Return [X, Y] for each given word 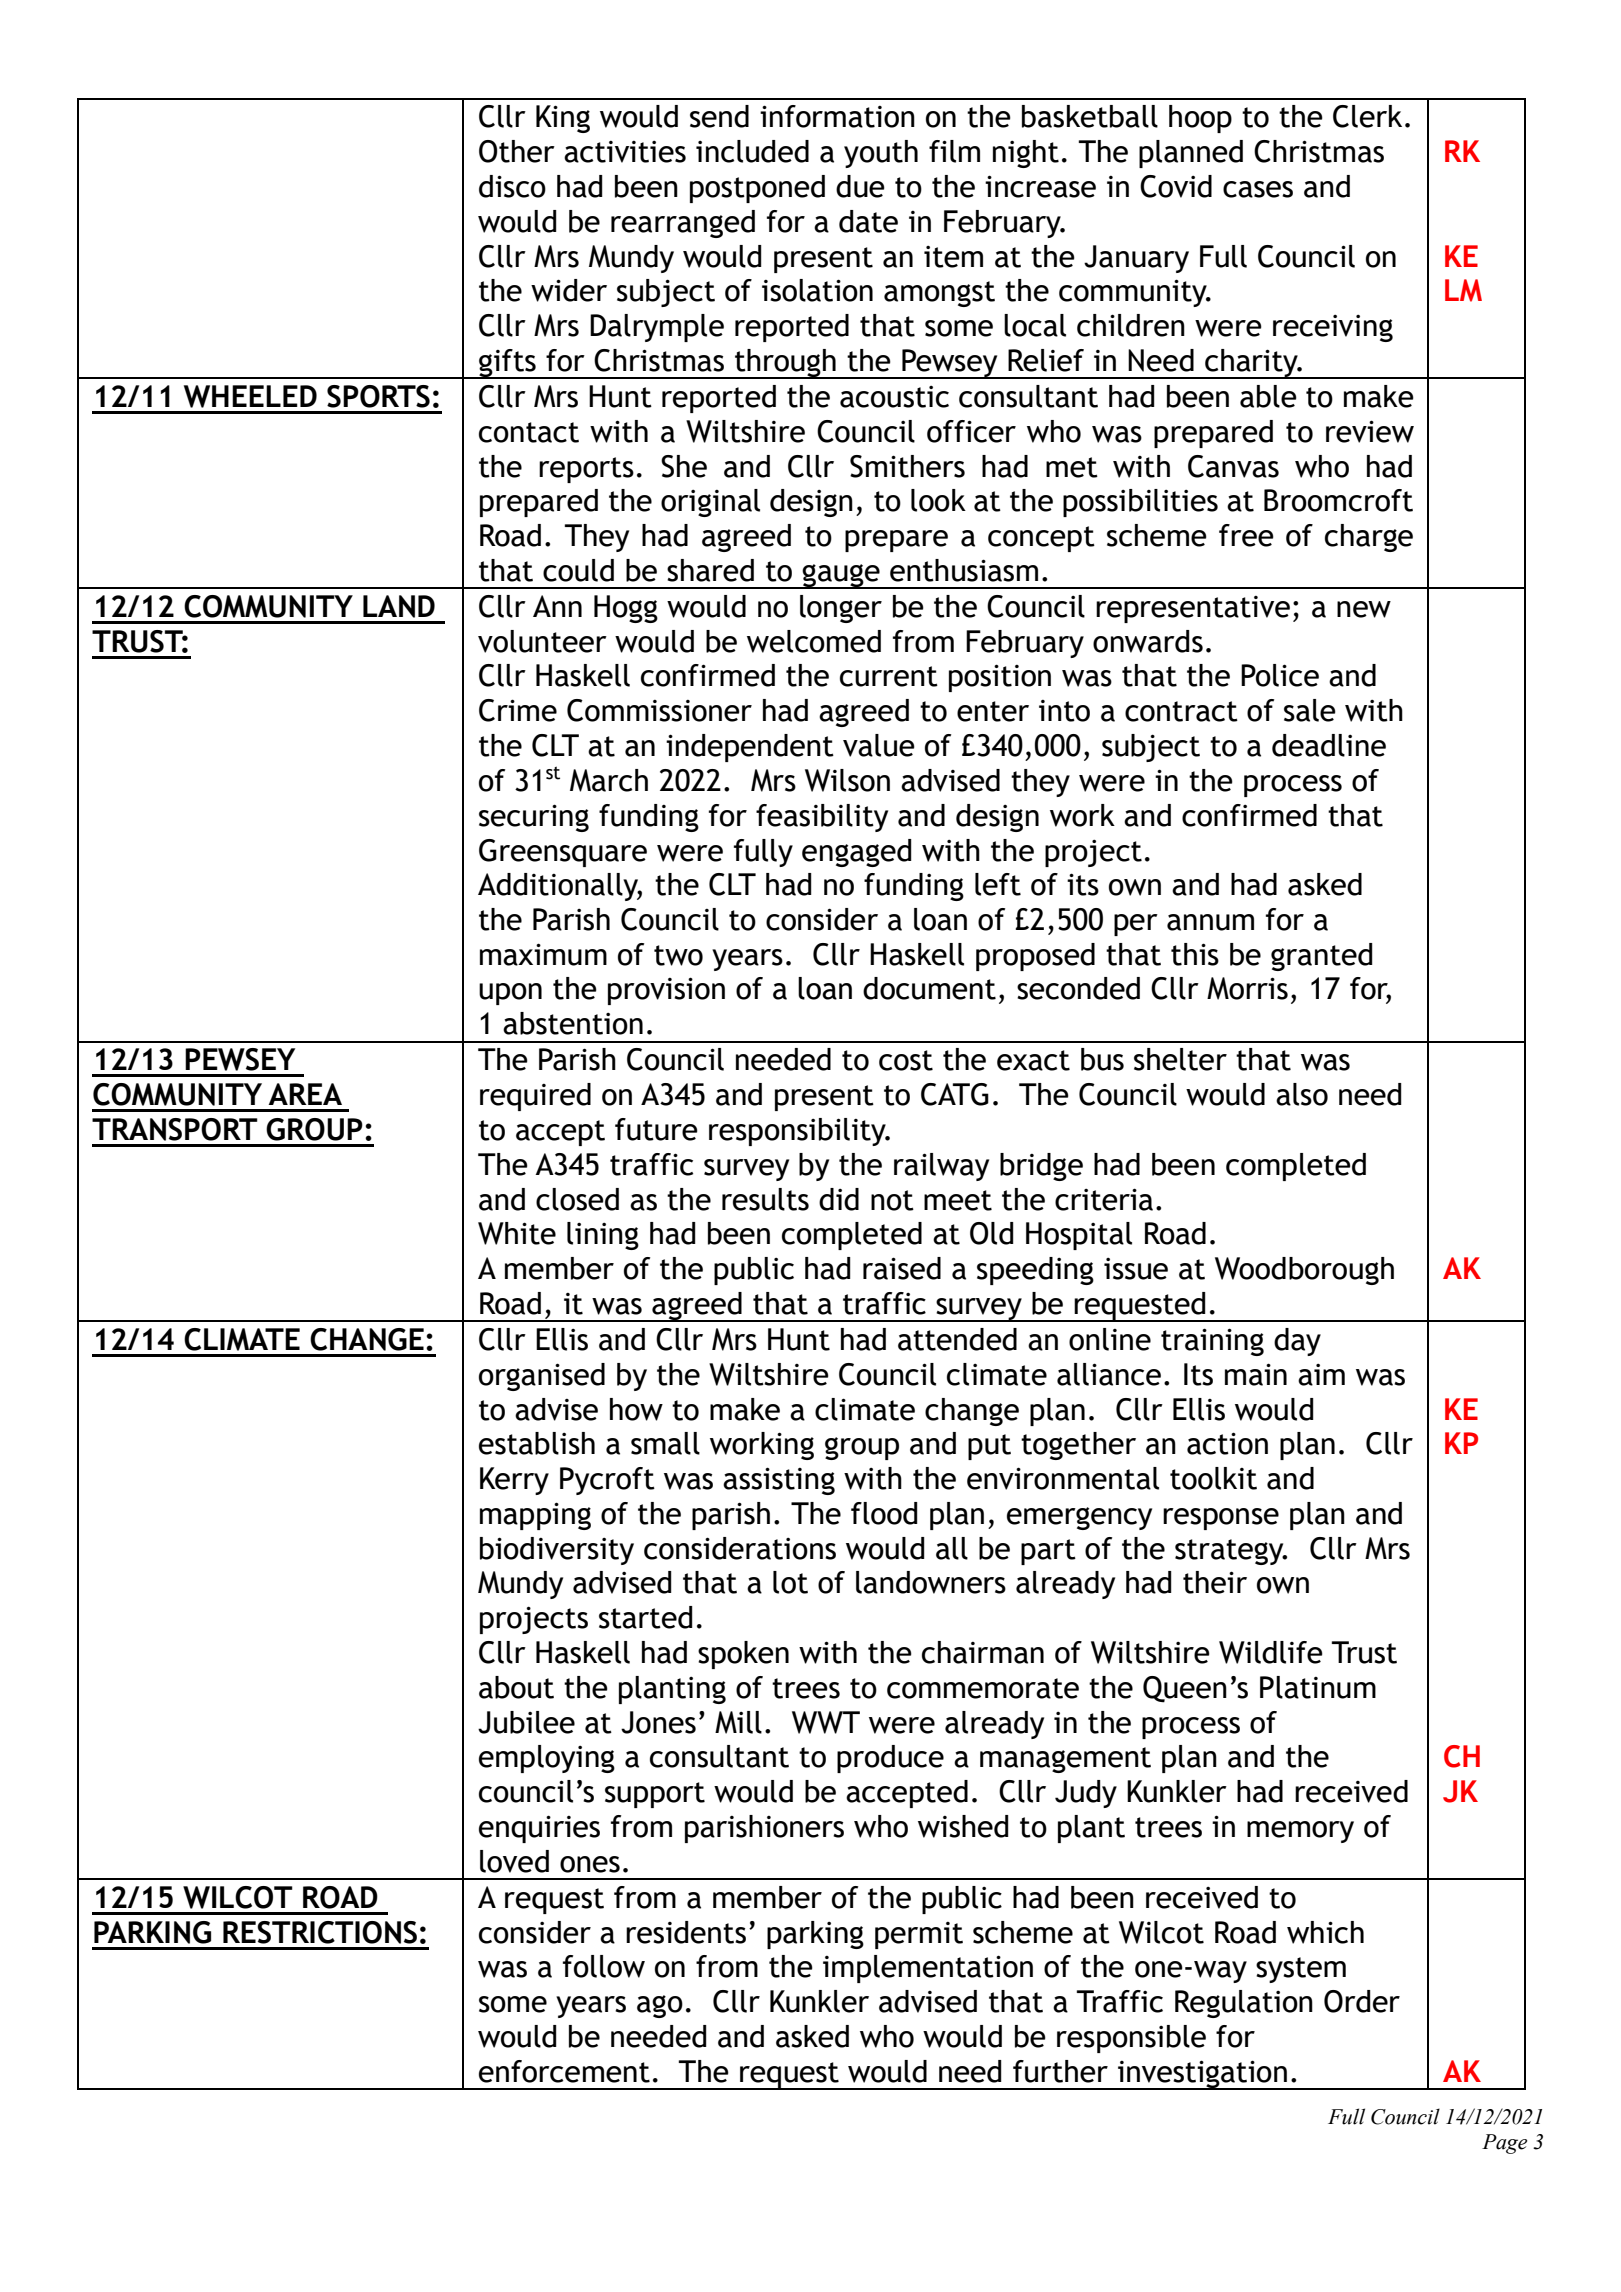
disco [512, 186]
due [860, 186]
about [516, 1687]
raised [902, 1268]
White [517, 1233]
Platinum [1318, 1687]
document [929, 988]
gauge [841, 576]
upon [510, 994]
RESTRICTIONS [320, 1932]
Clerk [1367, 116]
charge [1369, 538]
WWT [826, 1722]
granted [1322, 957]
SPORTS [378, 396]
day [1297, 1342]
